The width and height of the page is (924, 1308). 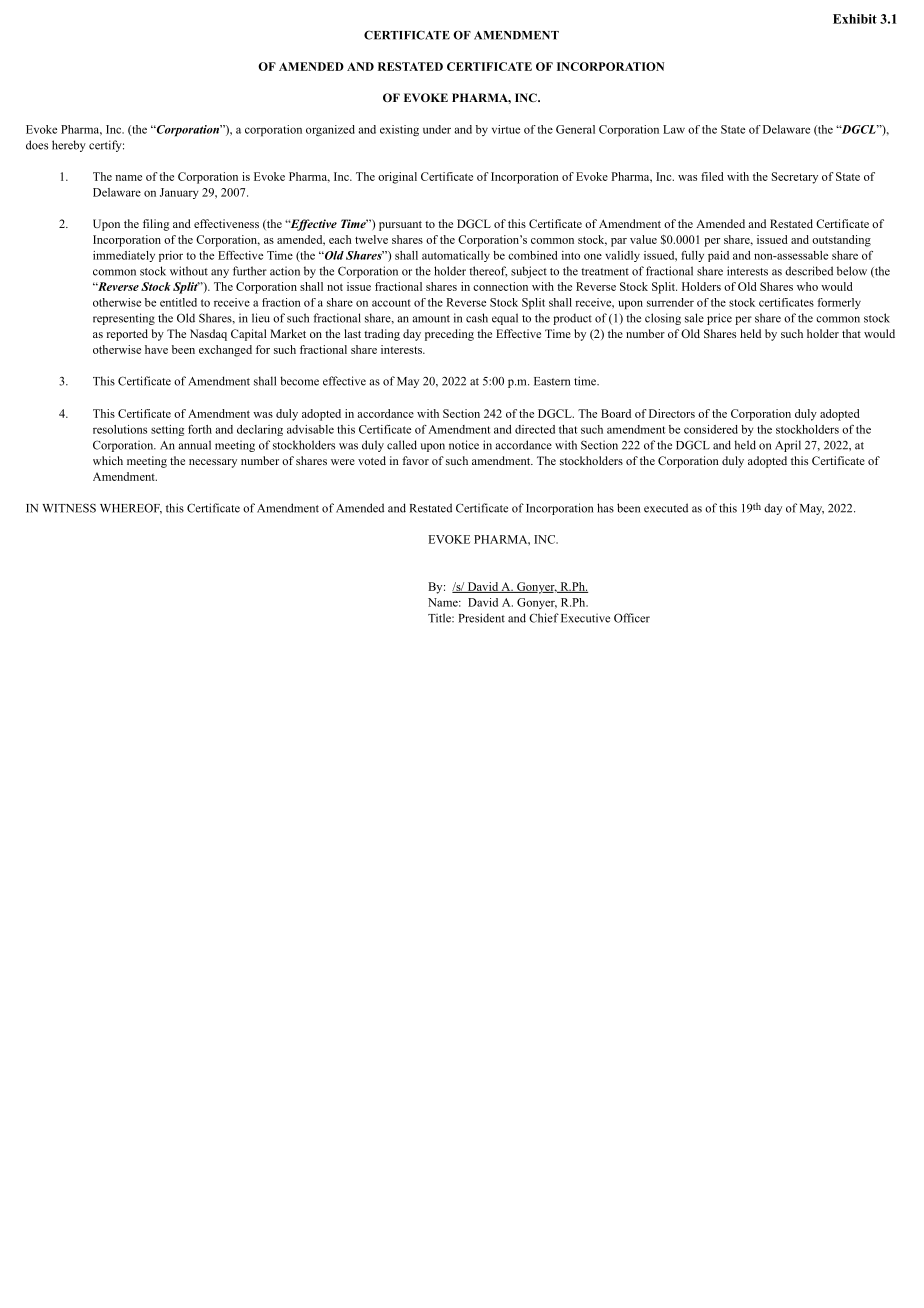 What do you see at coordinates (124, 319) in the page?
I see `representing` at bounding box center [124, 319].
